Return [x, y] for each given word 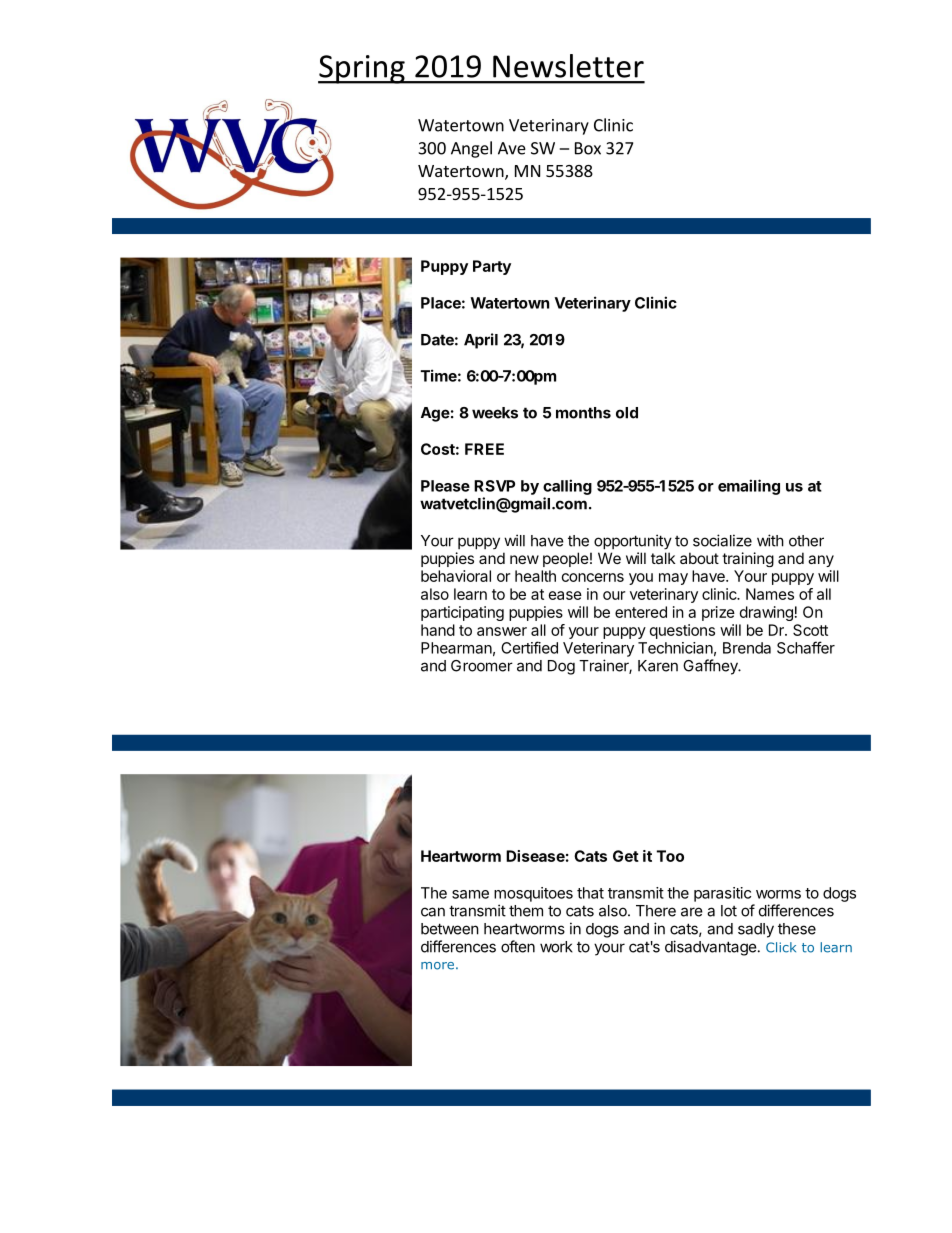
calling [567, 487]
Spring [362, 69]
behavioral [456, 576]
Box [588, 148]
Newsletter [568, 66]
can [433, 912]
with [770, 540]
